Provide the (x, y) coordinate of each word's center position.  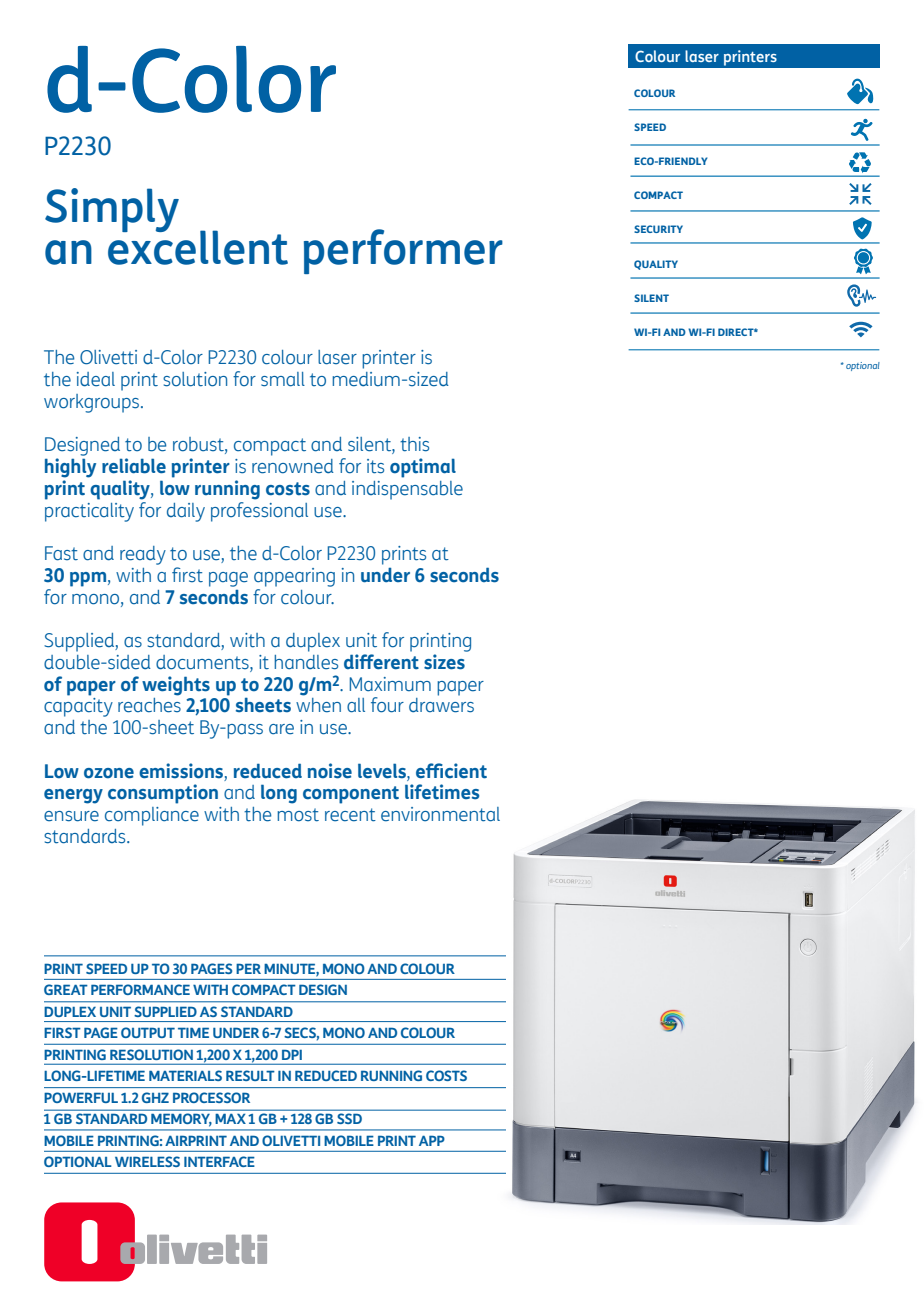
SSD (349, 1118)
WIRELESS (147, 1161)
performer (403, 251)
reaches (149, 705)
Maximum (390, 684)
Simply (112, 210)
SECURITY (658, 229)
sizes (444, 662)
